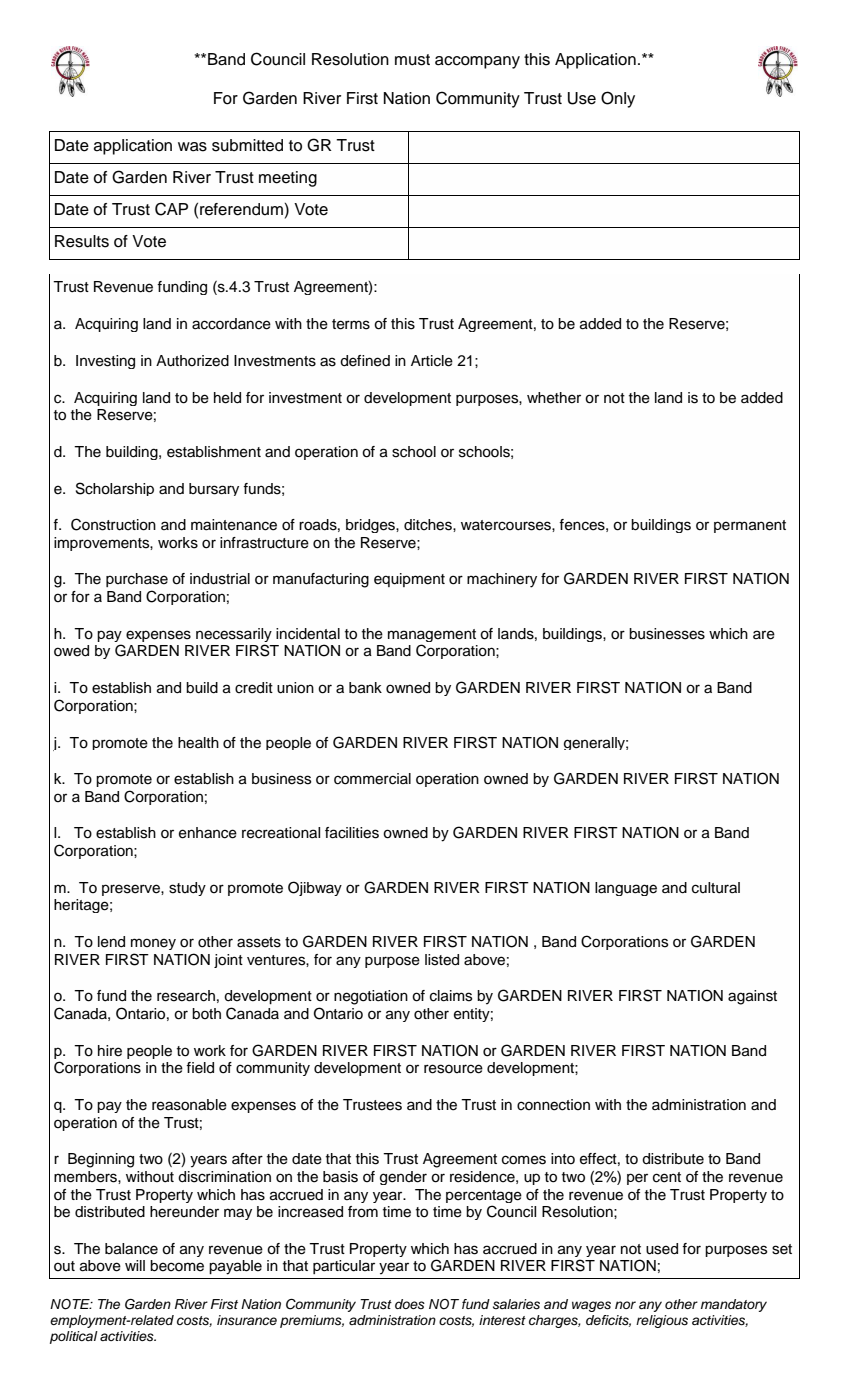 This screenshot has height=1400, width=849. What do you see at coordinates (410, 1304) in the screenshot?
I see `does` at bounding box center [410, 1304].
